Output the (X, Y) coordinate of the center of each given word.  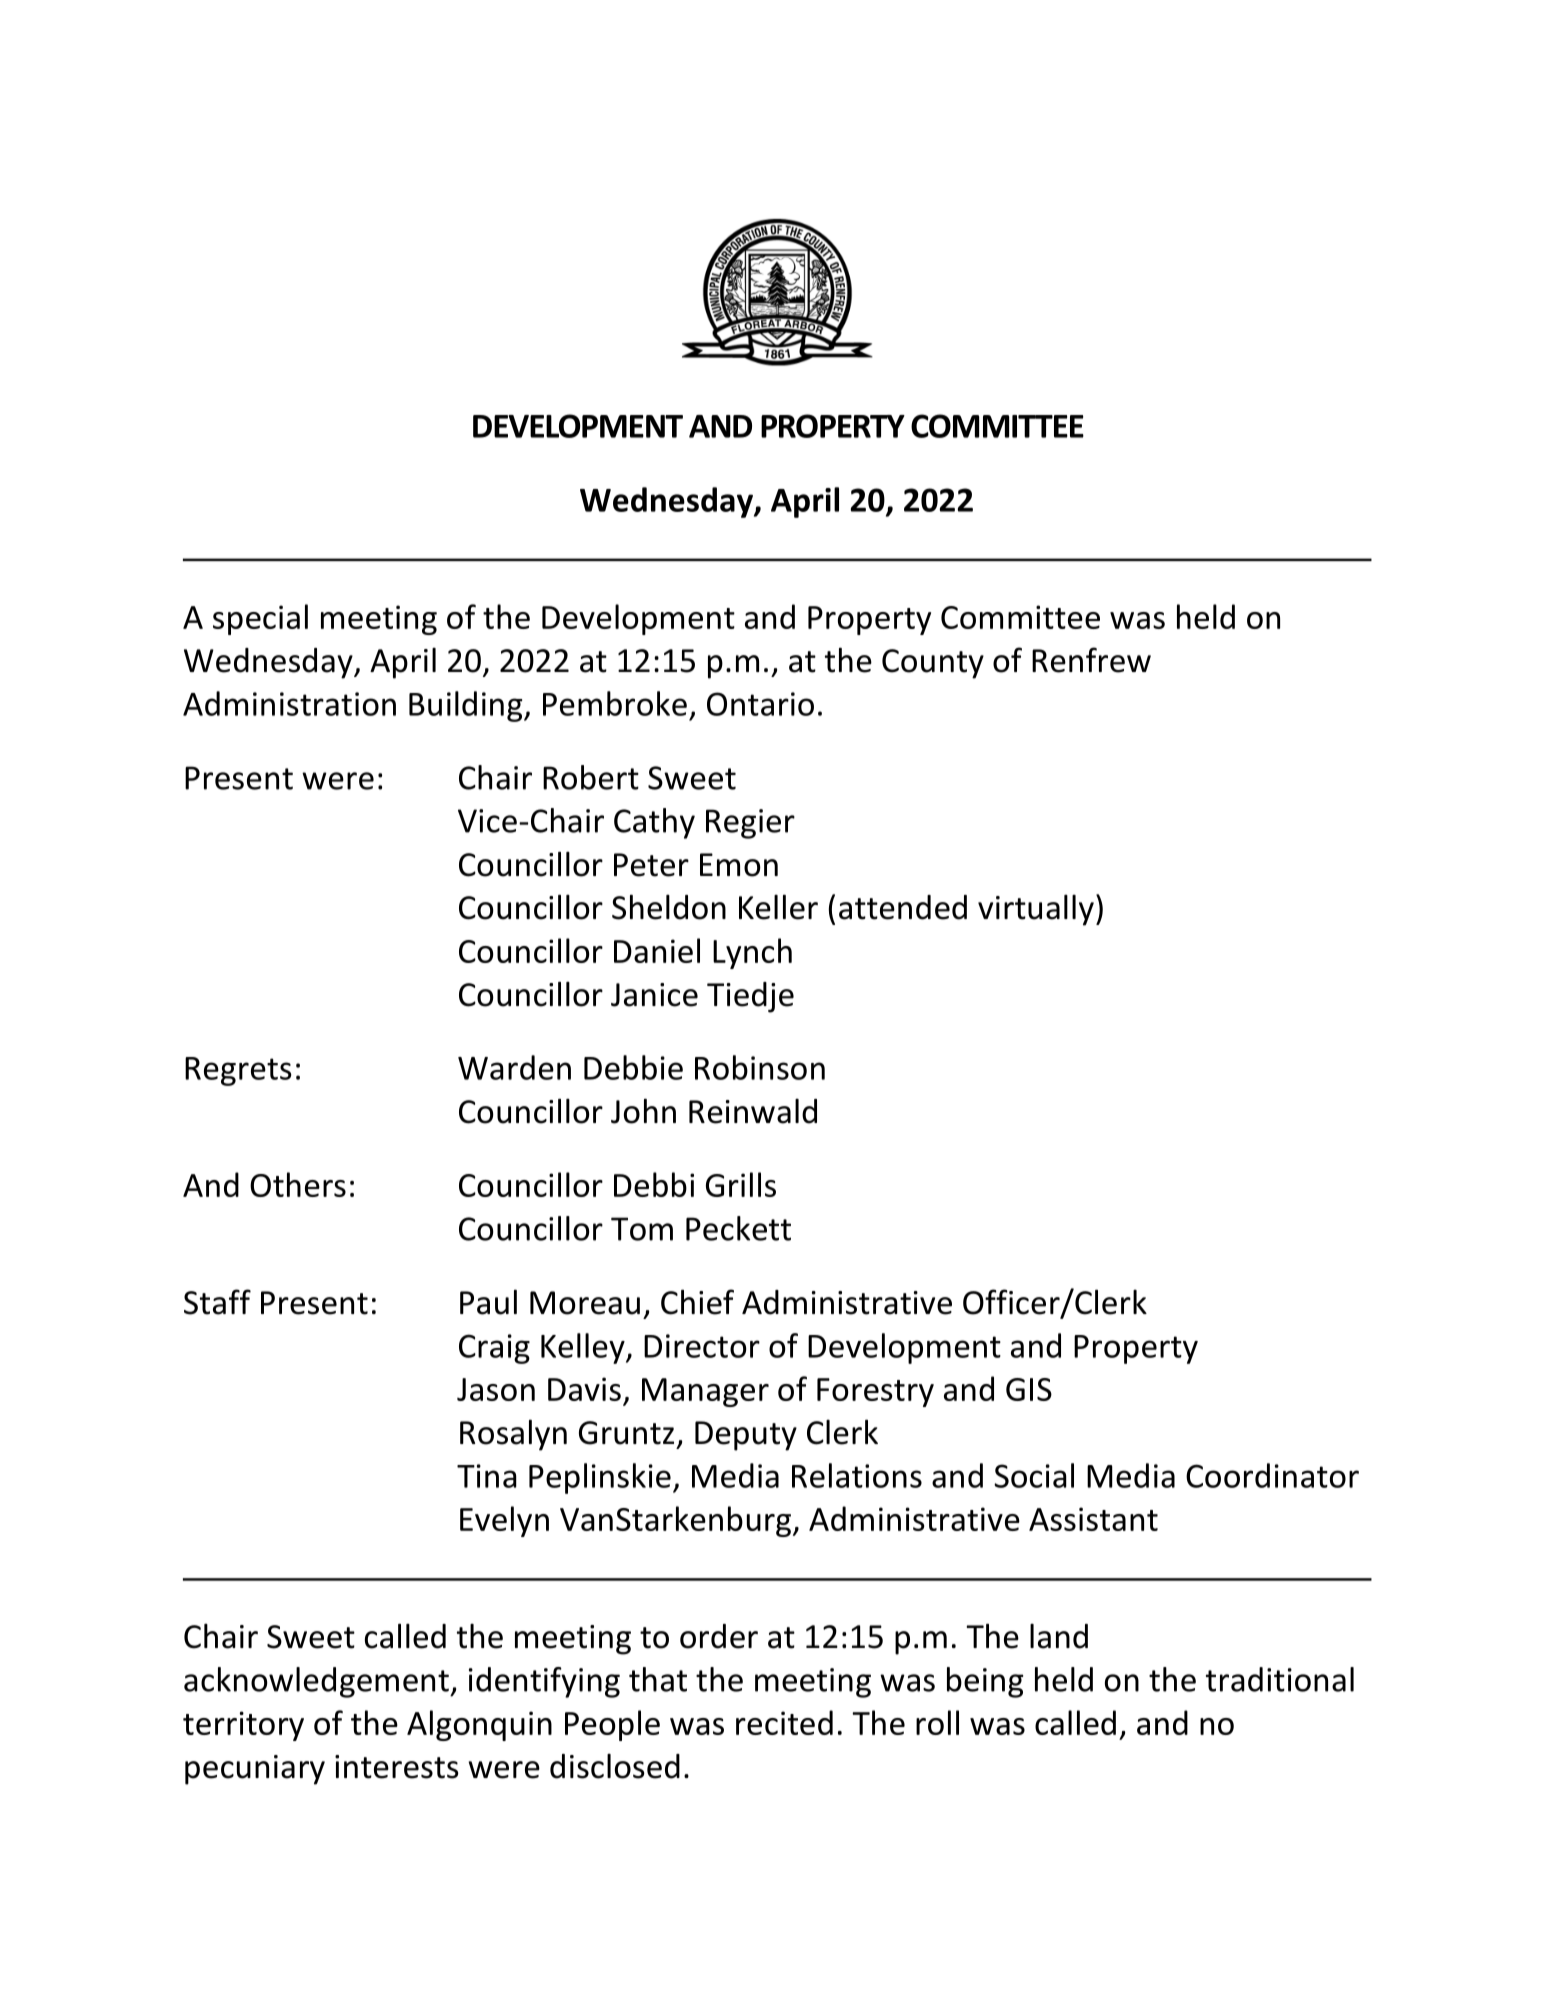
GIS (1029, 1389)
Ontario (760, 704)
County (933, 664)
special (260, 619)
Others (298, 1184)
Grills (741, 1184)
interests (397, 1767)
